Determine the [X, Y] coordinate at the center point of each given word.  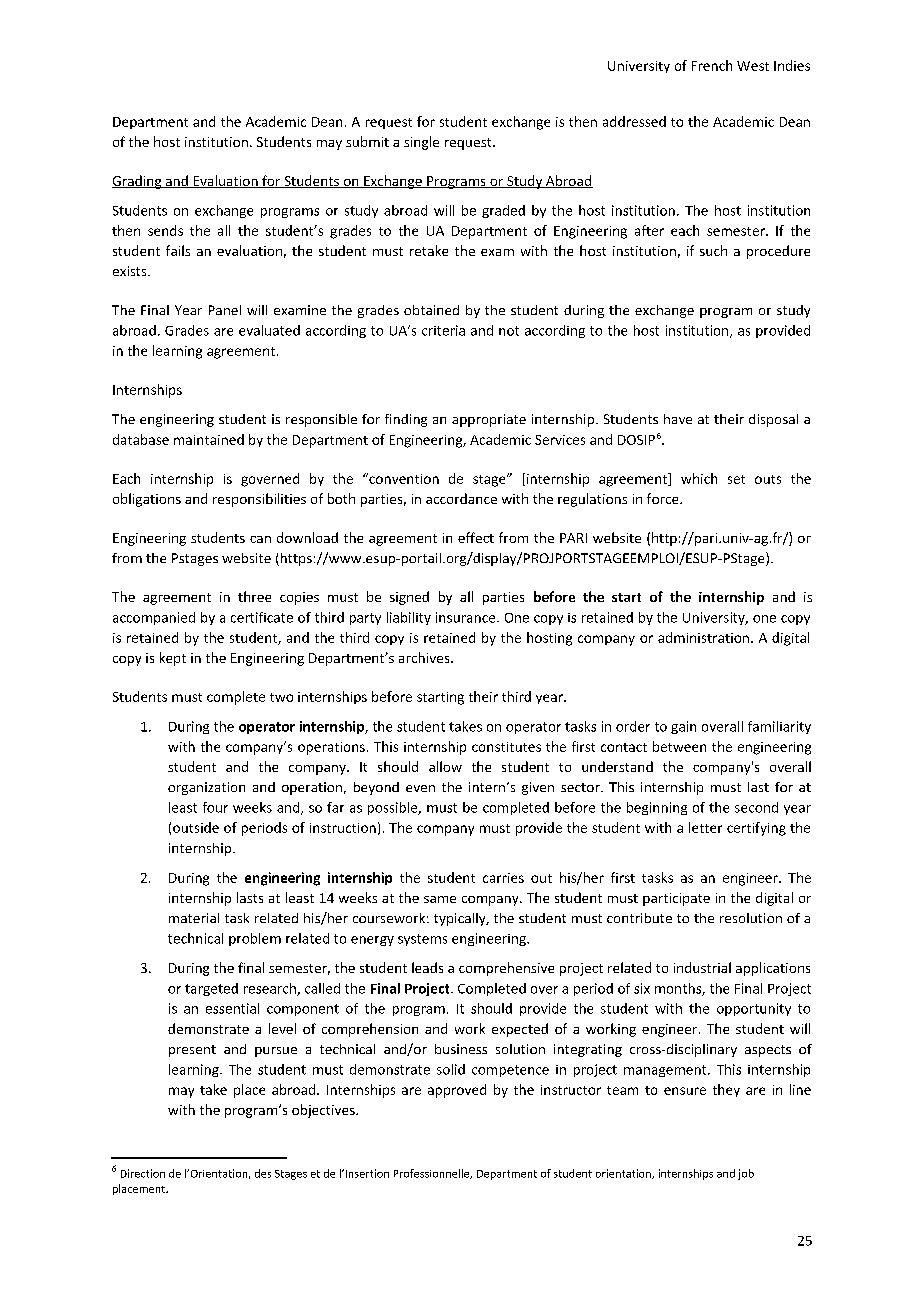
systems [422, 940]
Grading [138, 182]
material [194, 918]
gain [683, 727]
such [713, 250]
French [712, 65]
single [421, 143]
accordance [461, 498]
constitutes [506, 747]
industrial [702, 967]
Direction [143, 1173]
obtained [431, 310]
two [281, 697]
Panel [225, 310]
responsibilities [259, 500]
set [736, 479]
